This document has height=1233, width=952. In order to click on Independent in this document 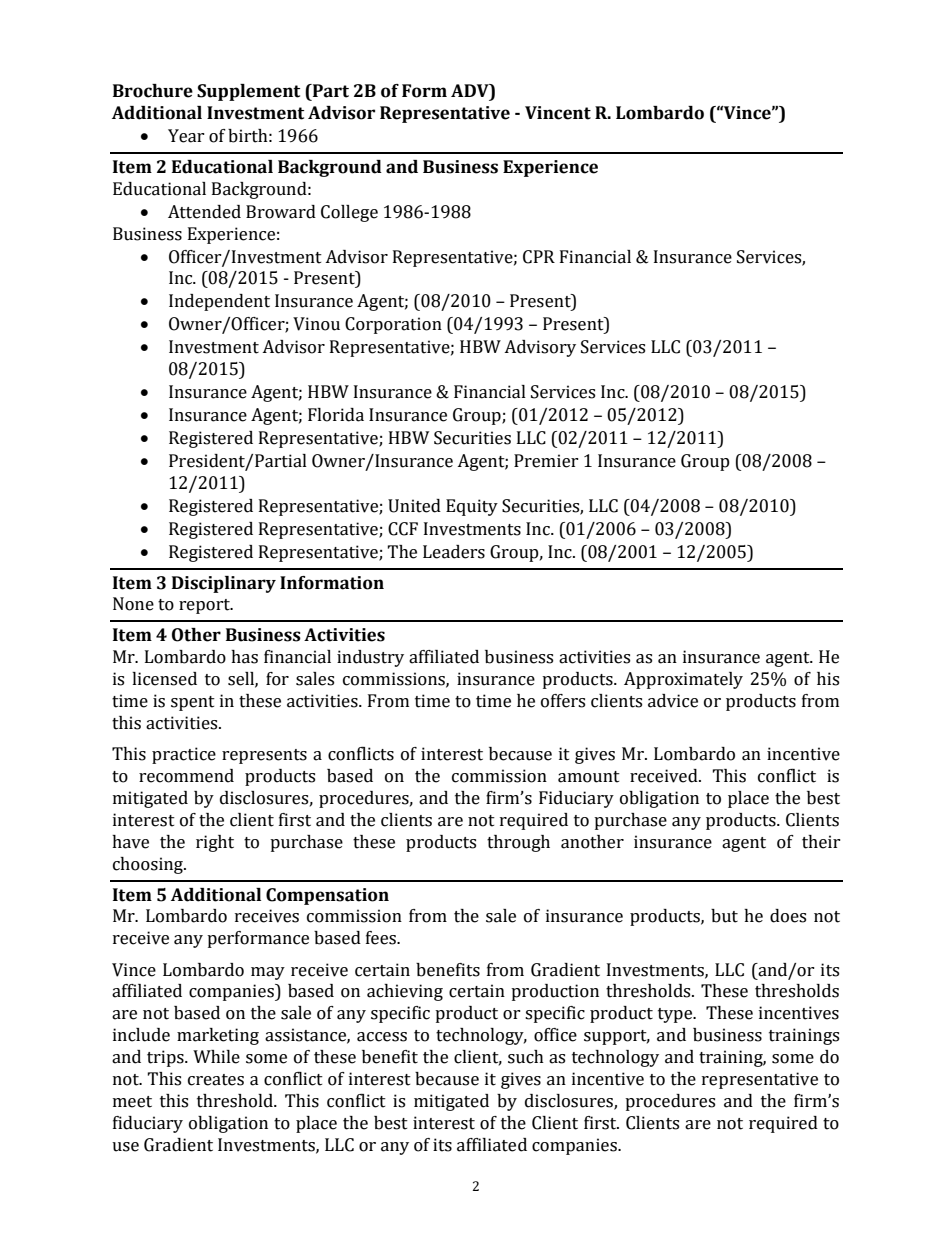, I will do `click(219, 302)`.
